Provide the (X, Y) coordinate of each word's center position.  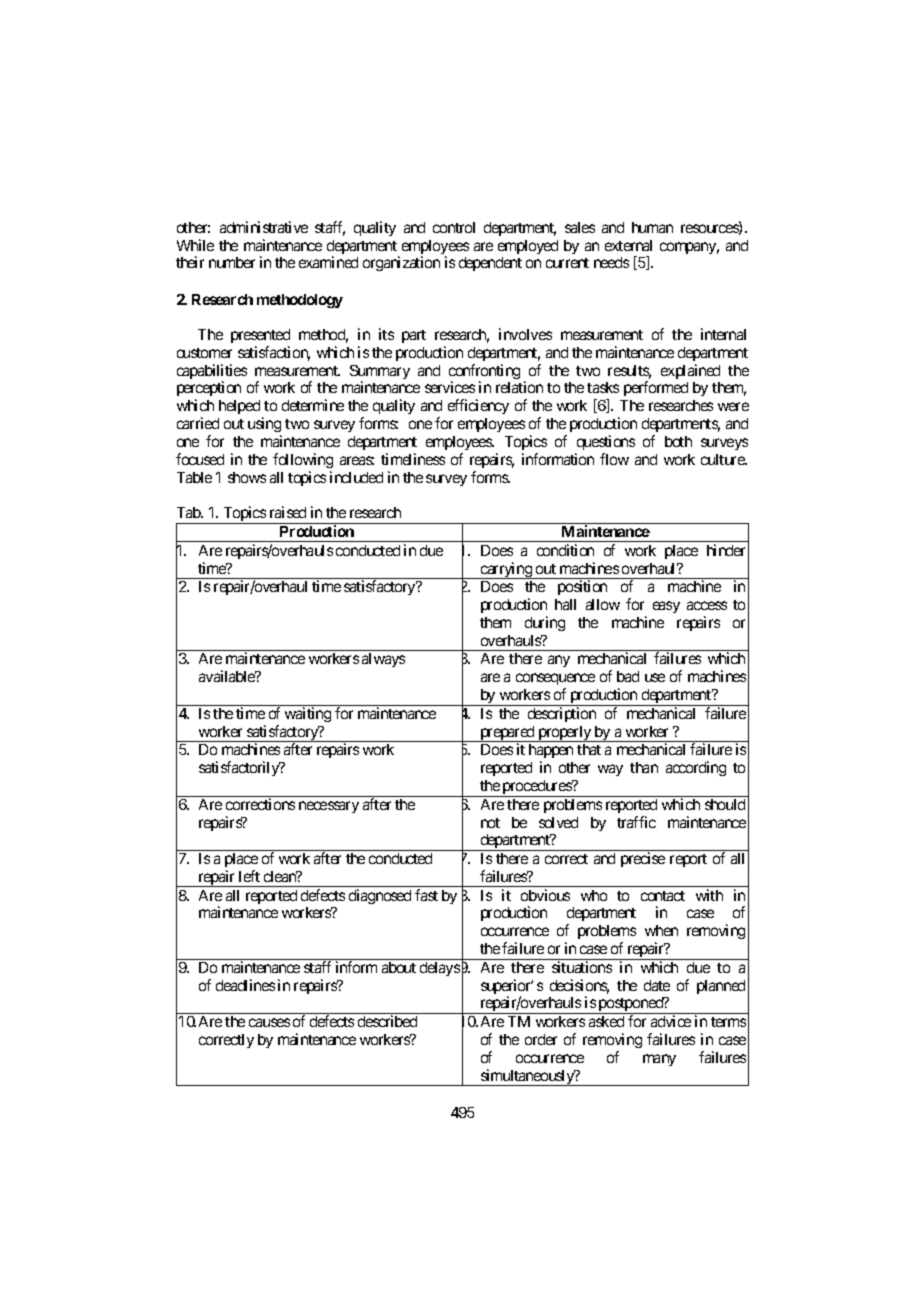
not (490, 823)
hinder (726, 550)
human (652, 227)
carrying (506, 570)
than (644, 767)
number (232, 262)
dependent (490, 264)
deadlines (245, 985)
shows (247, 477)
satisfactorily (240, 768)
